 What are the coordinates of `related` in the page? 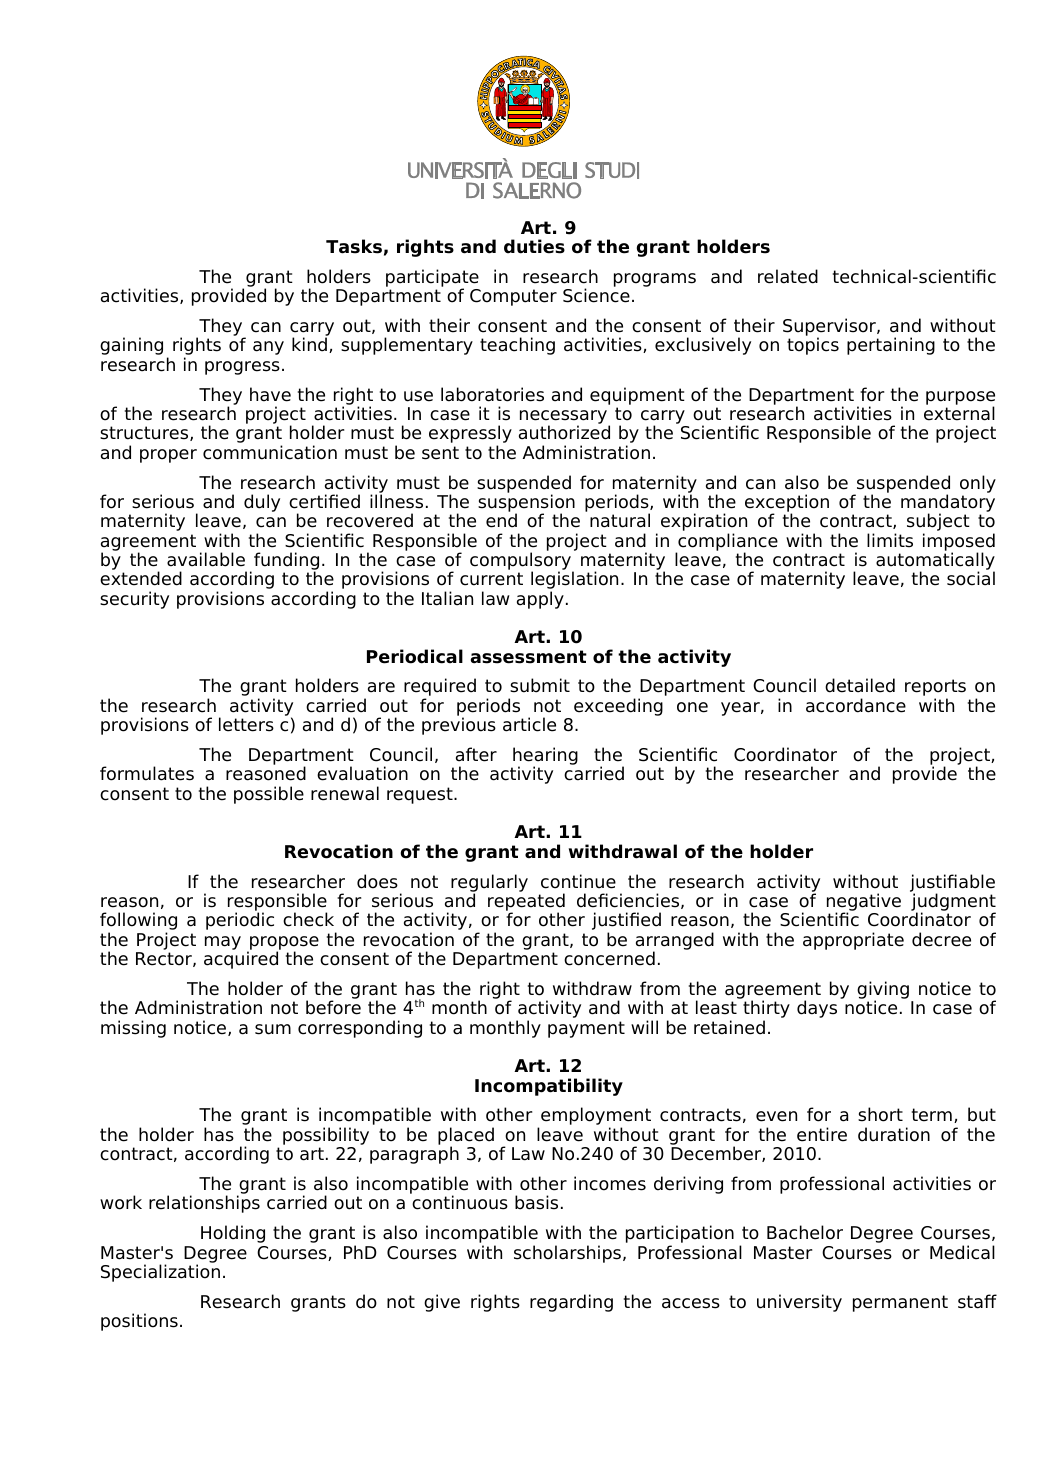 It's located at (788, 276).
